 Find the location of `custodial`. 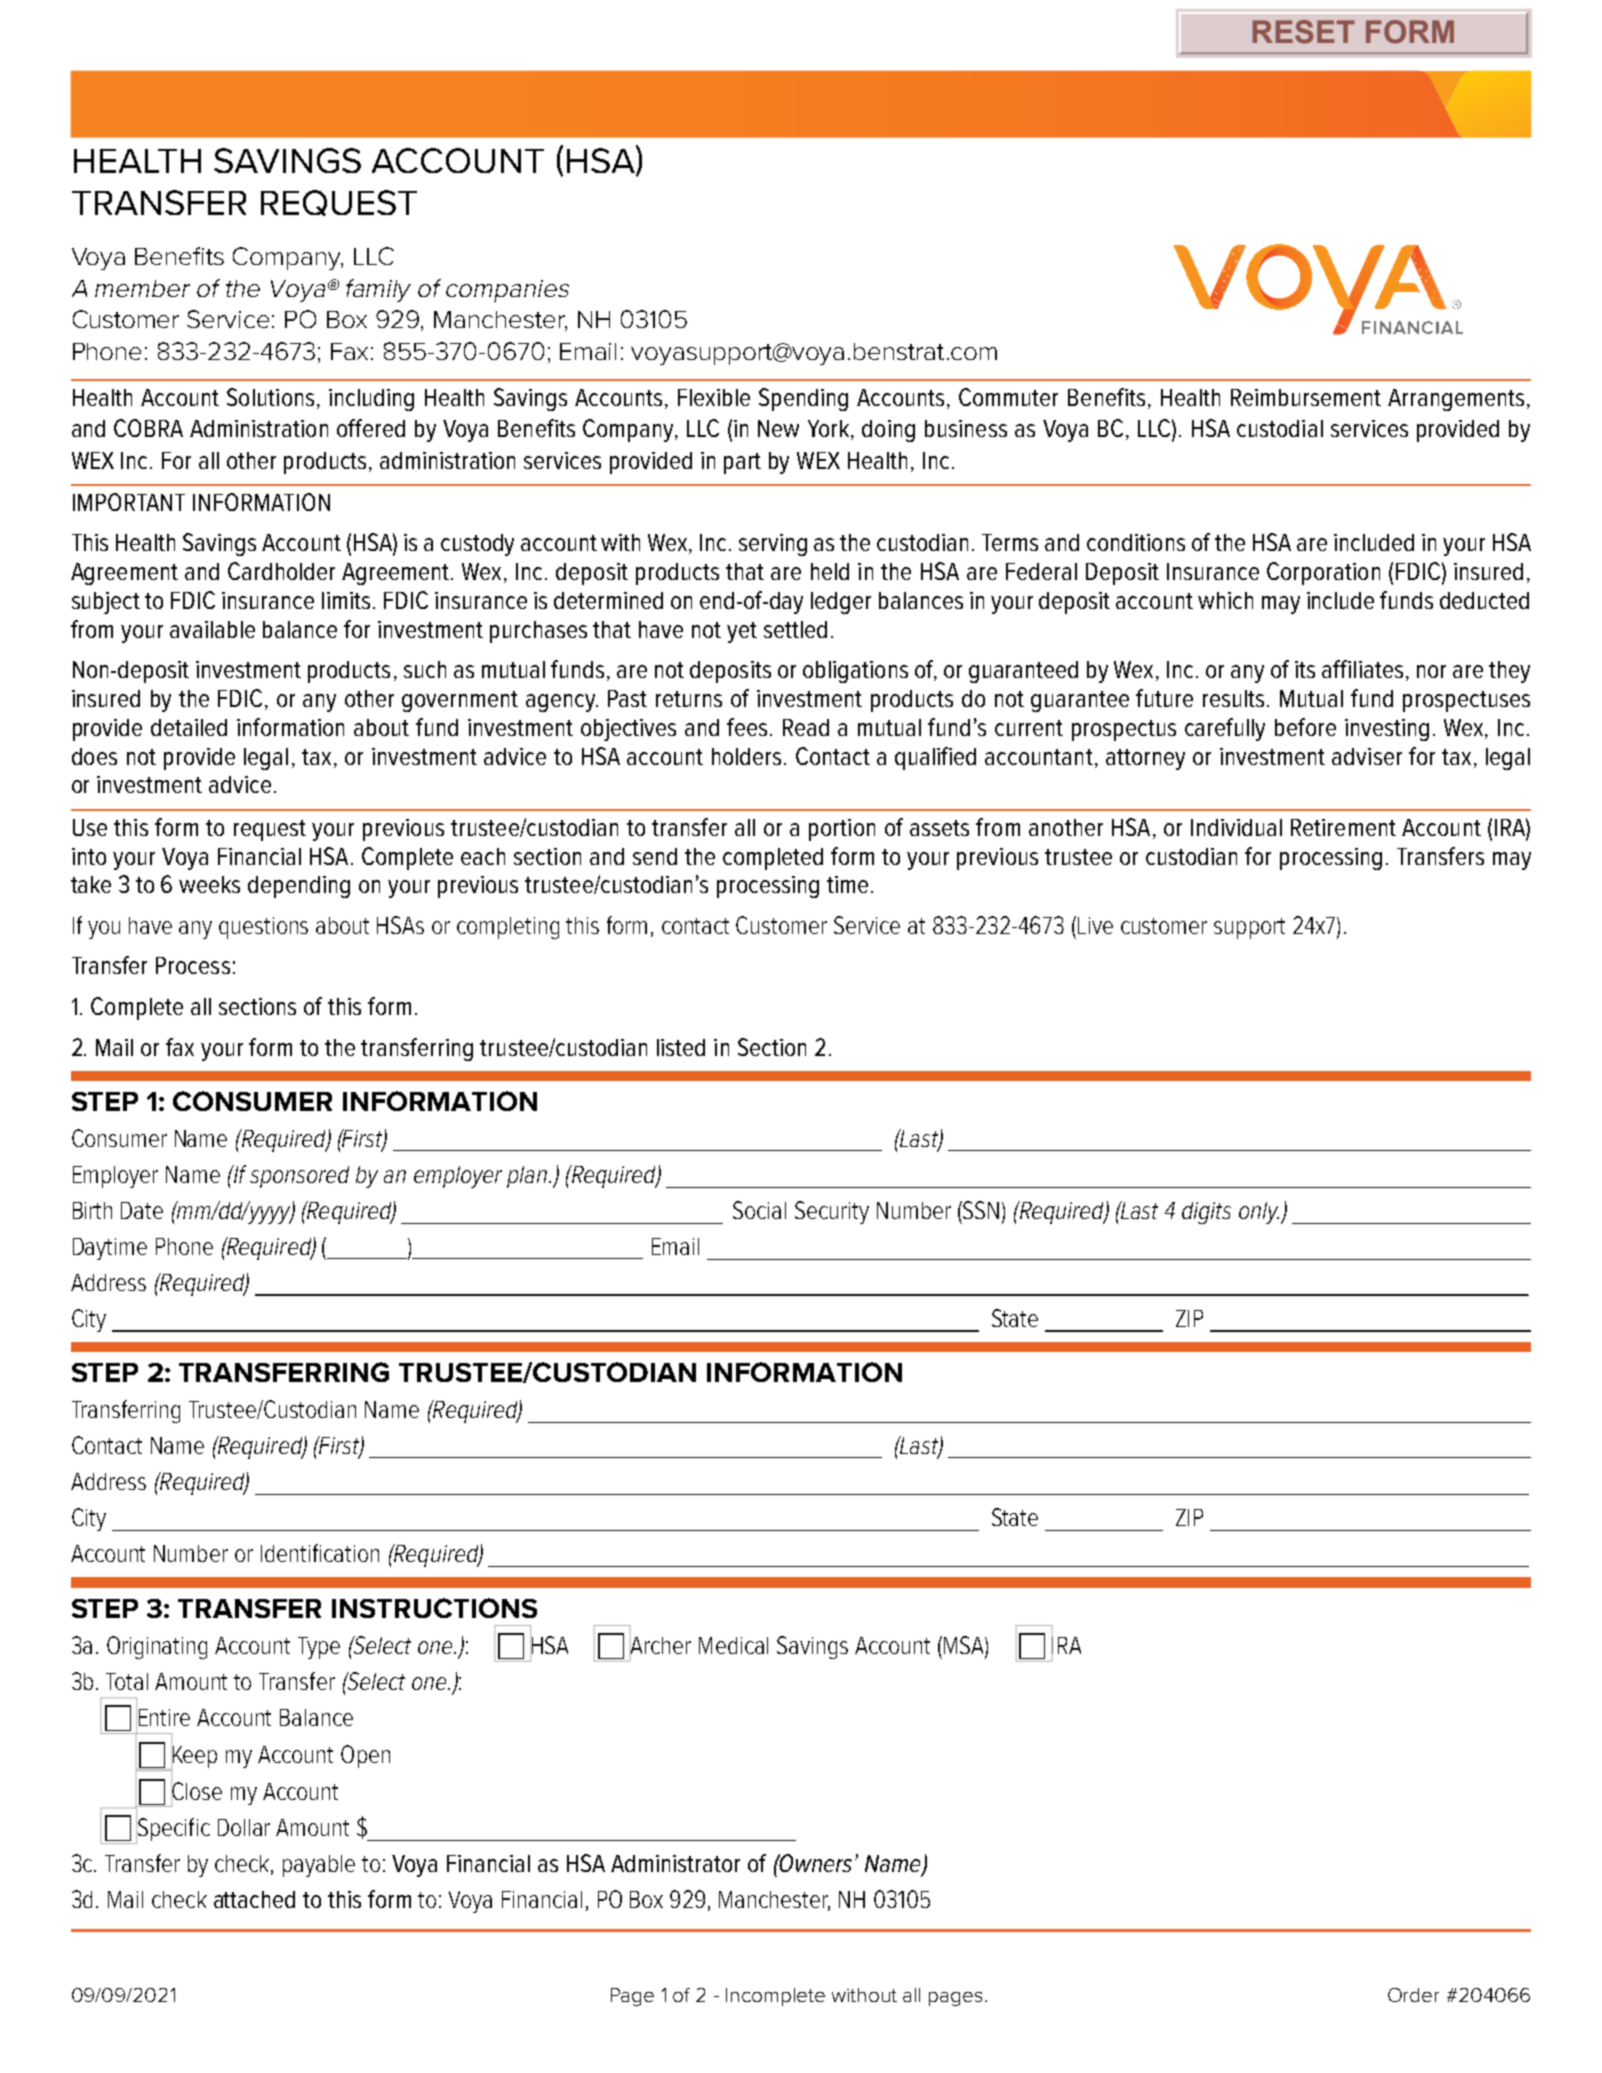

custodial is located at coordinates (1280, 428).
